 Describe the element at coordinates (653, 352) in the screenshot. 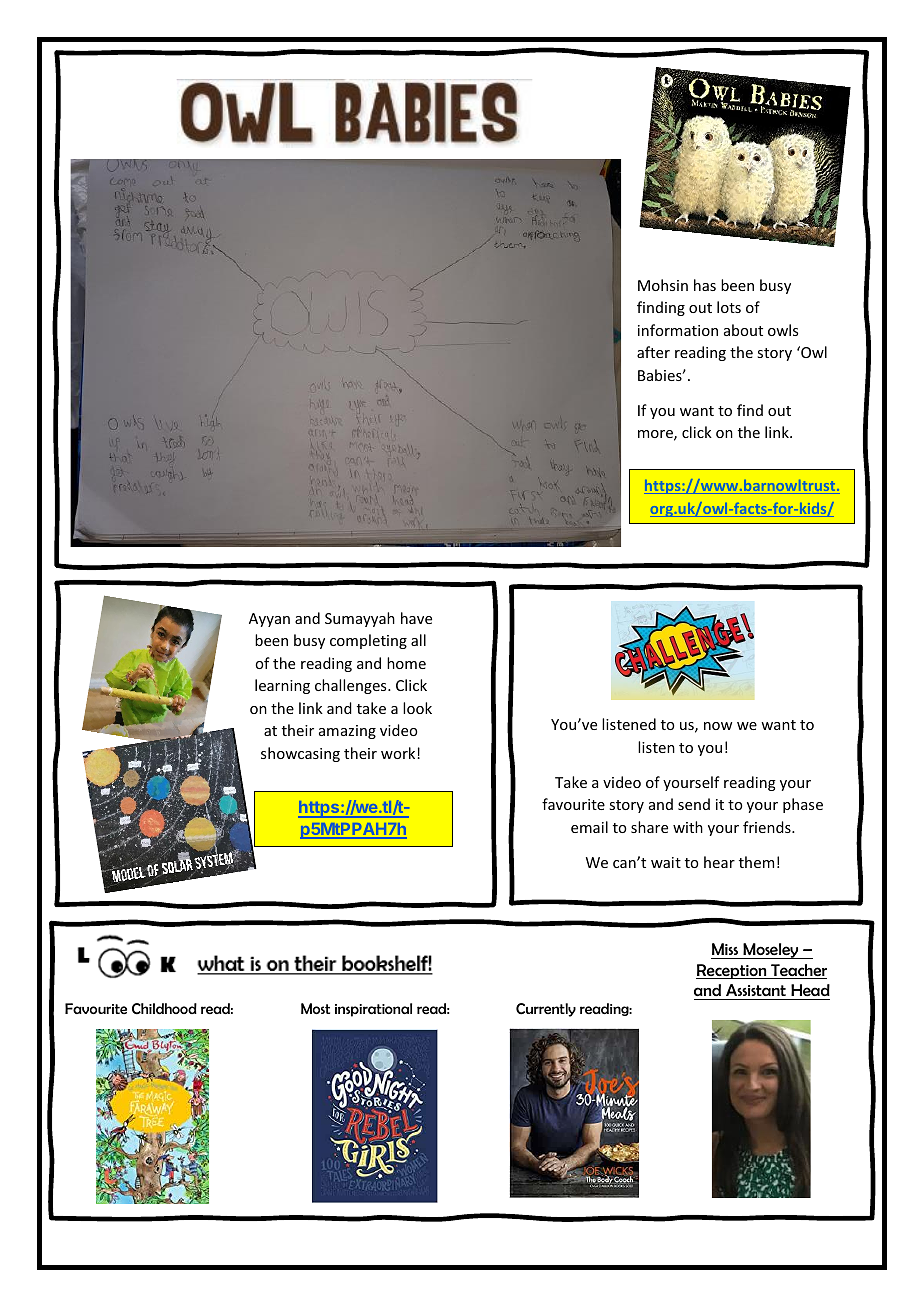

I see `after` at that location.
